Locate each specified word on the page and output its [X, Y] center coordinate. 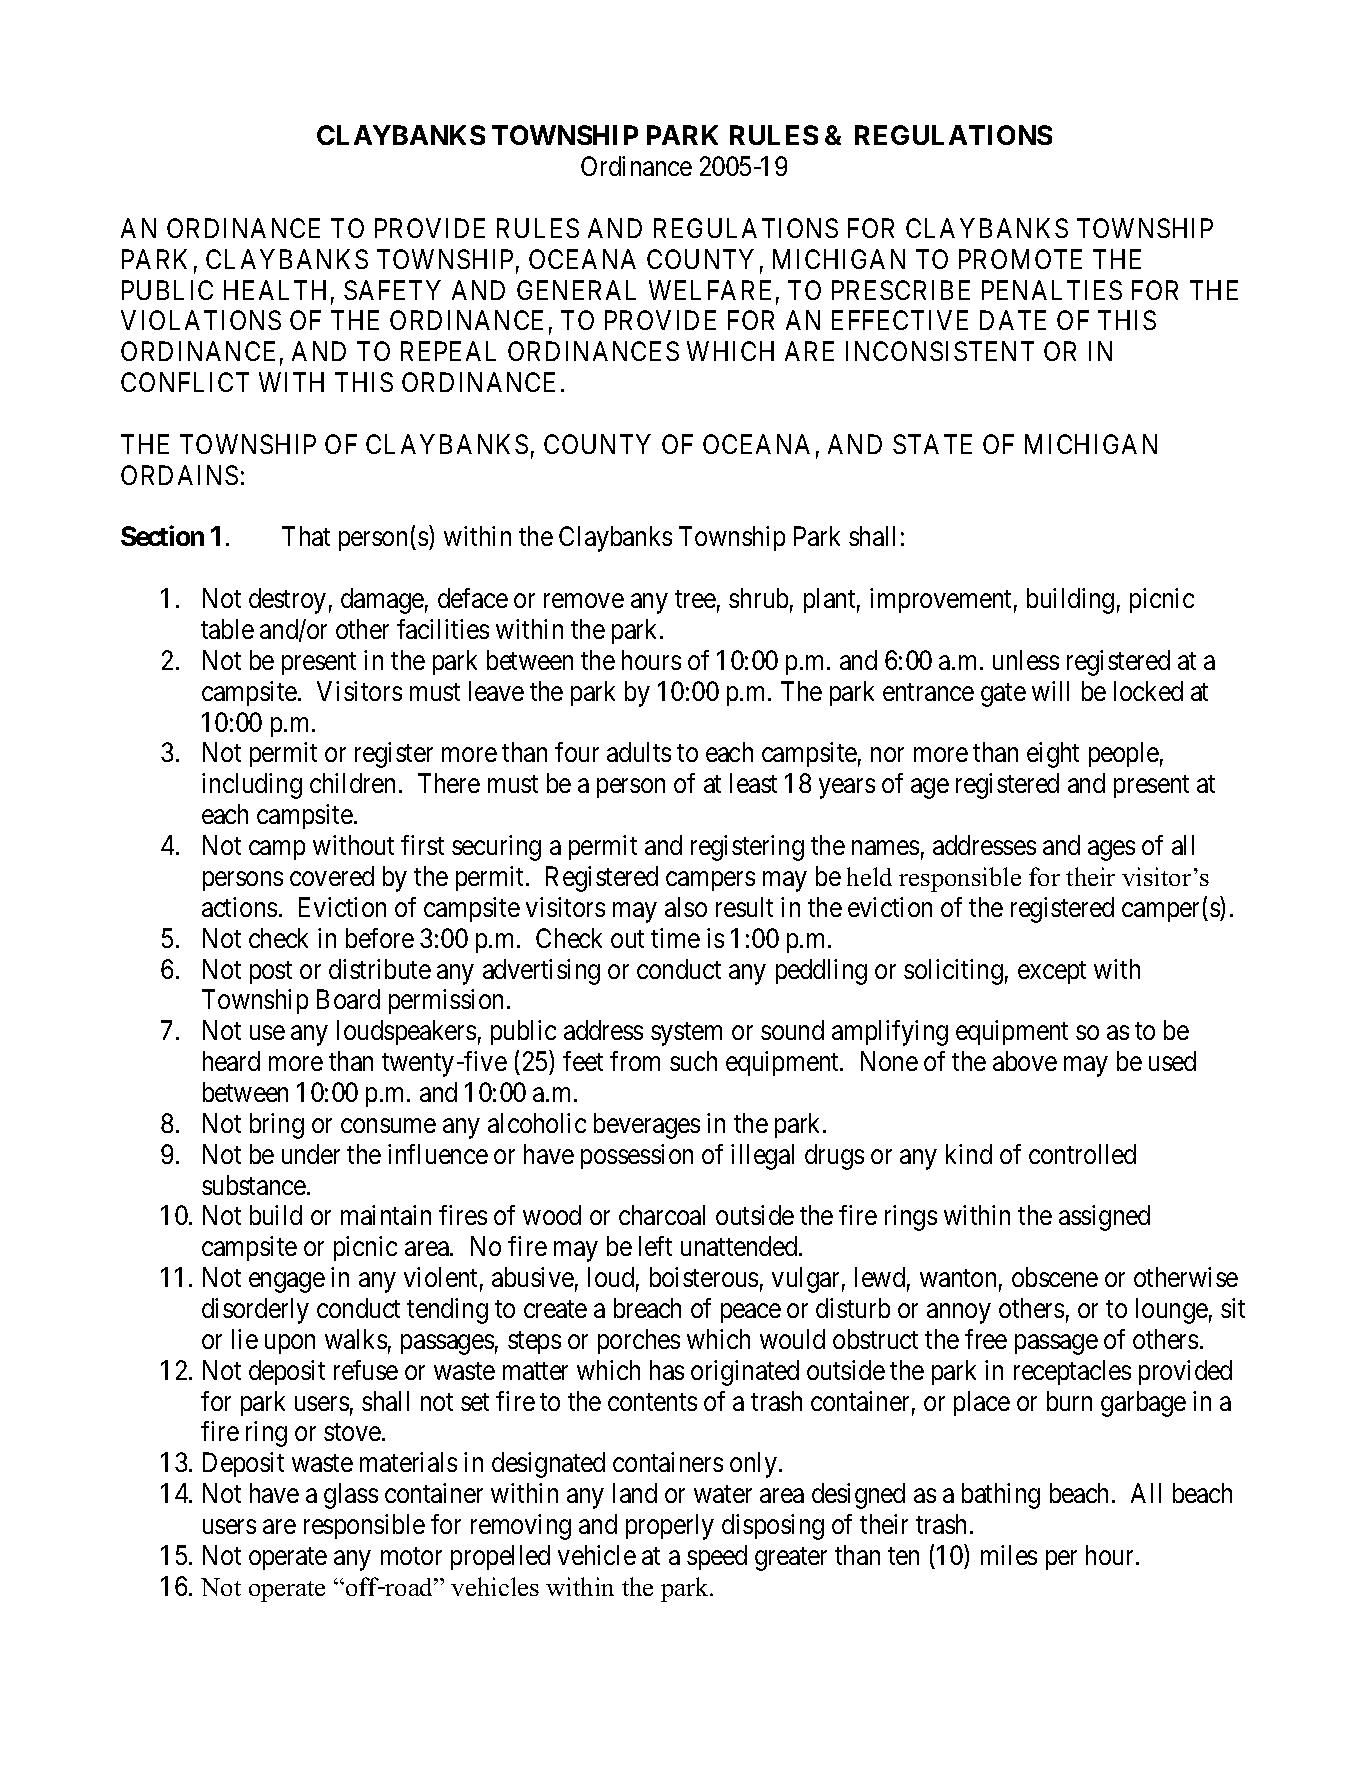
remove [584, 601]
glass [351, 1496]
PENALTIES [1052, 290]
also [686, 907]
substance [254, 1185]
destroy [287, 601]
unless [1026, 660]
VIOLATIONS [201, 320]
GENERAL [576, 290]
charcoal [662, 1215]
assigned [1104, 1218]
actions [239, 907]
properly [670, 1527]
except [1052, 972]
